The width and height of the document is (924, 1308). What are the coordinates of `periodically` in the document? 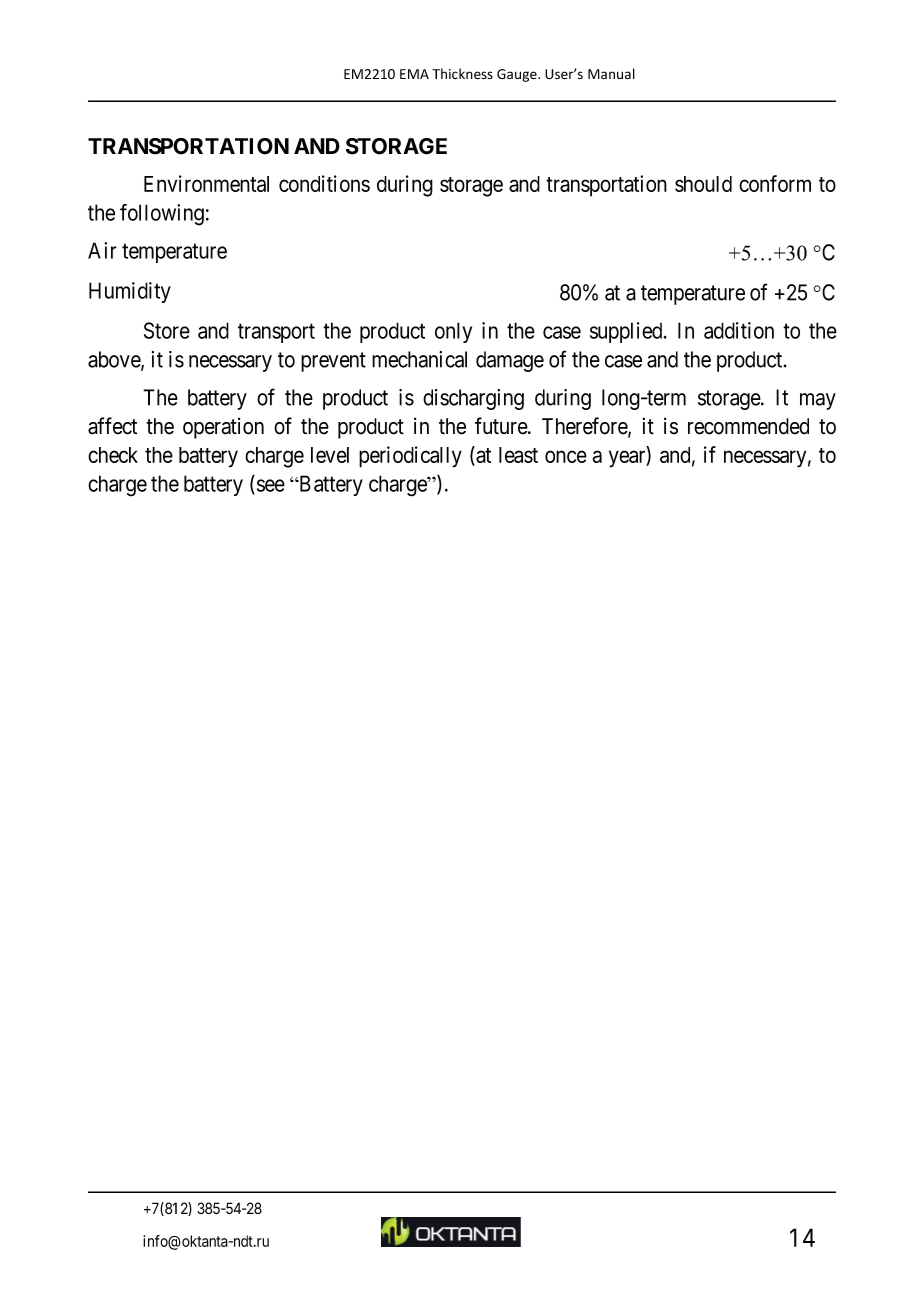 It's located at (410, 457).
